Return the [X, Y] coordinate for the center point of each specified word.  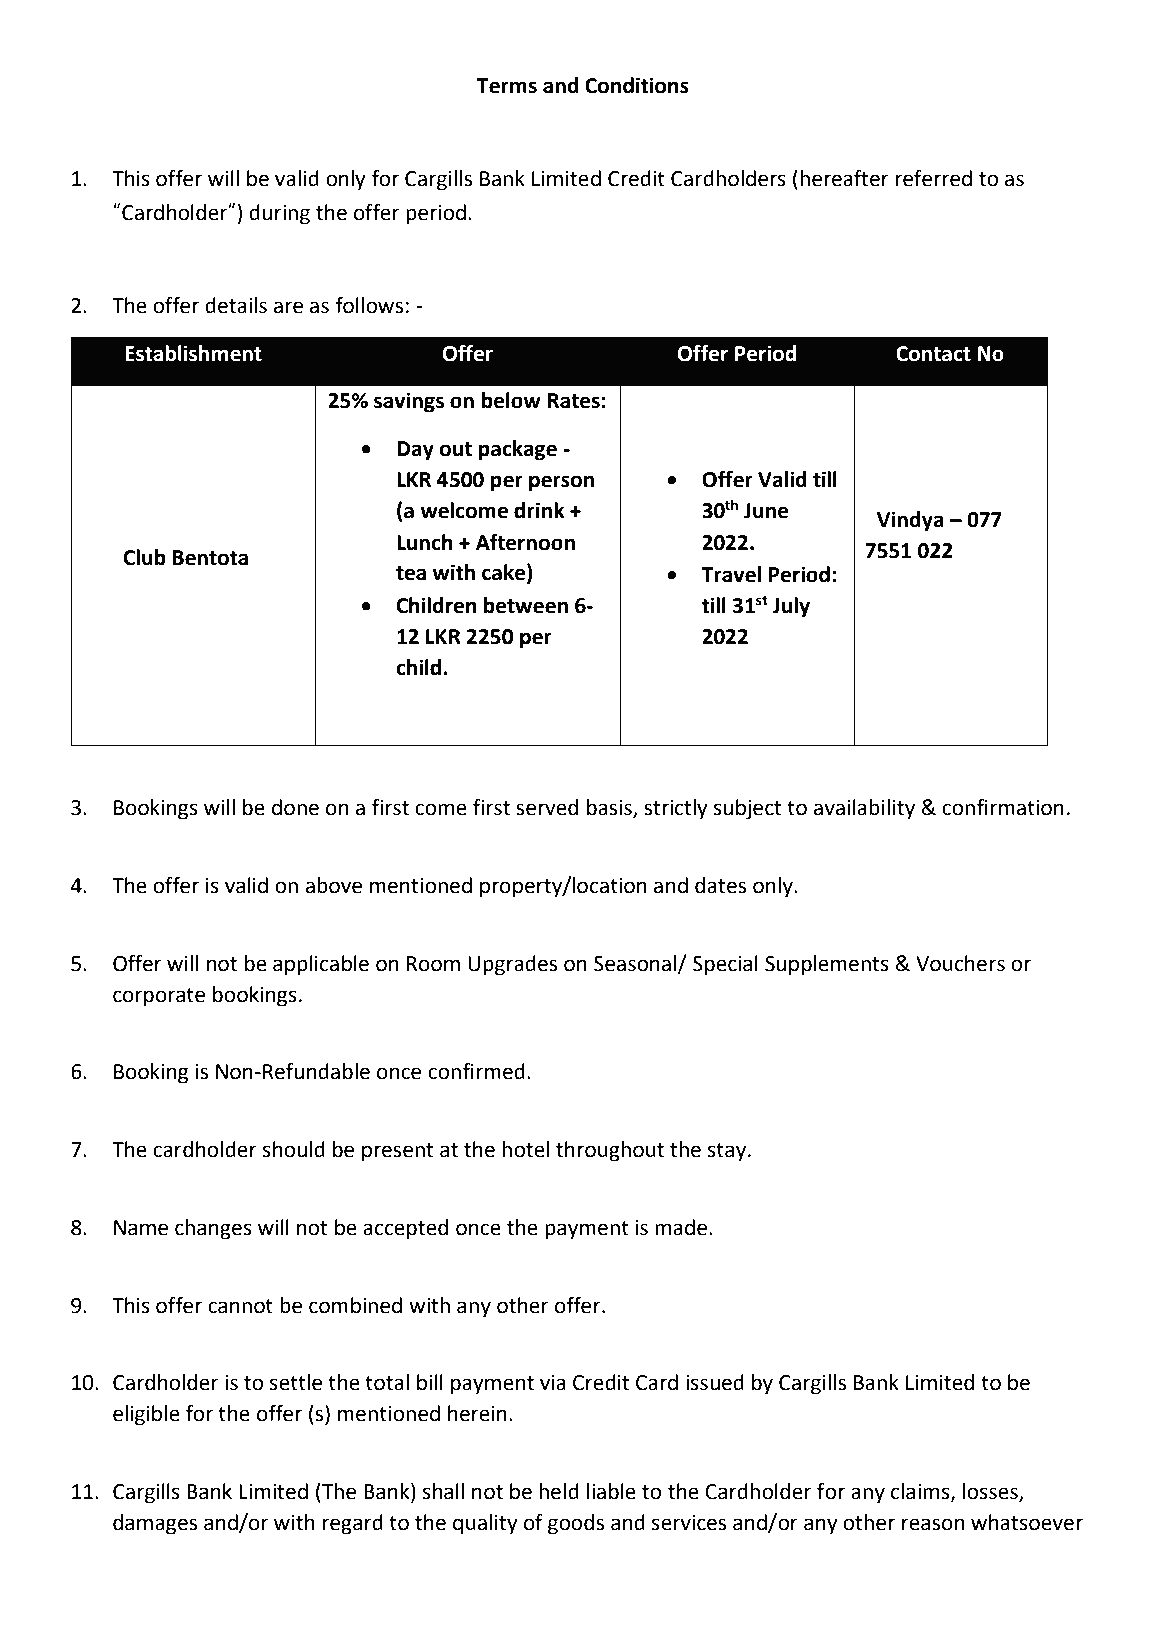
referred [934, 178]
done [295, 807]
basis [610, 808]
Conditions [637, 85]
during [279, 214]
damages [155, 1524]
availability [864, 809]
